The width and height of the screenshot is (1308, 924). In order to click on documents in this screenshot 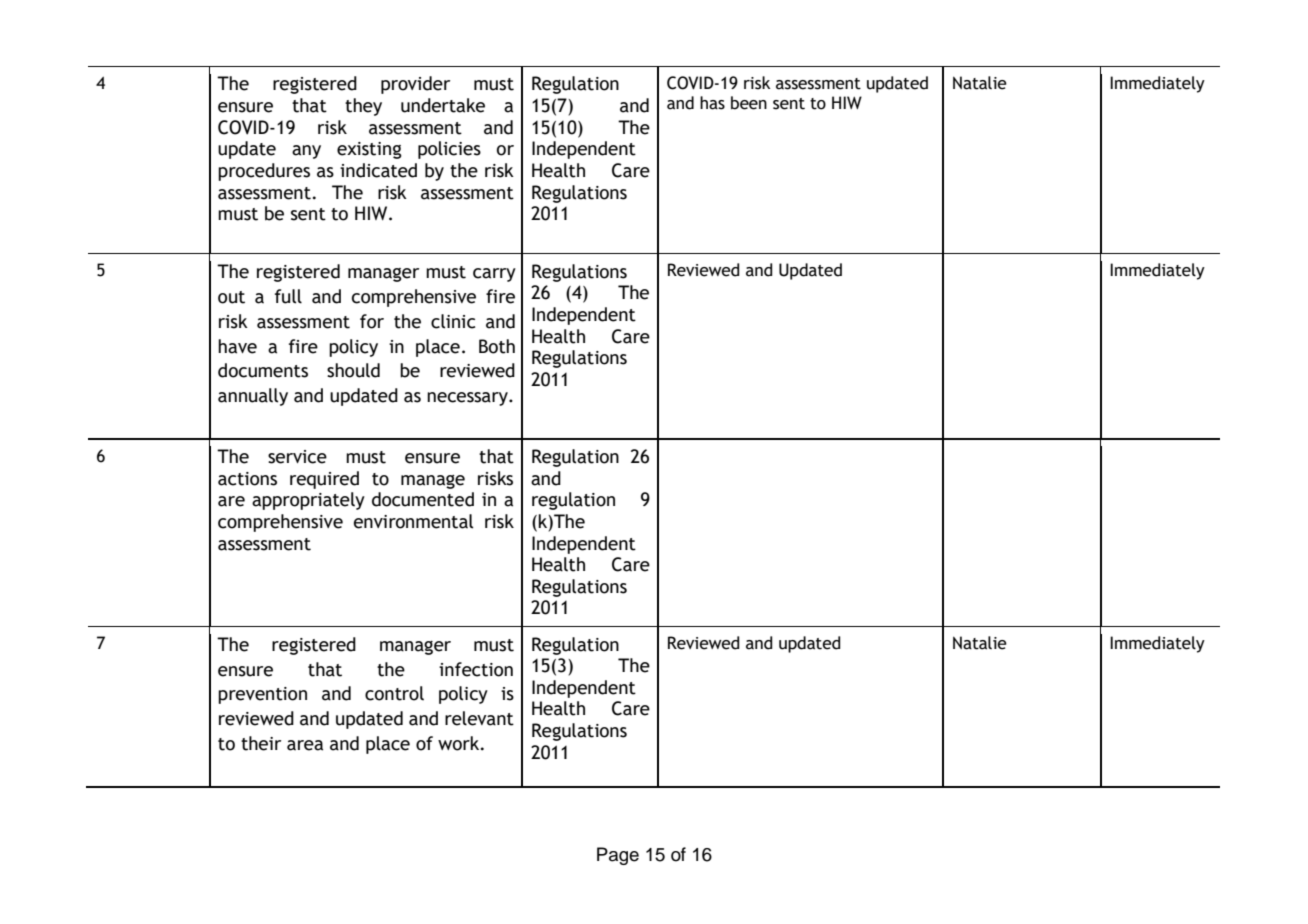, I will do `click(263, 370)`.
